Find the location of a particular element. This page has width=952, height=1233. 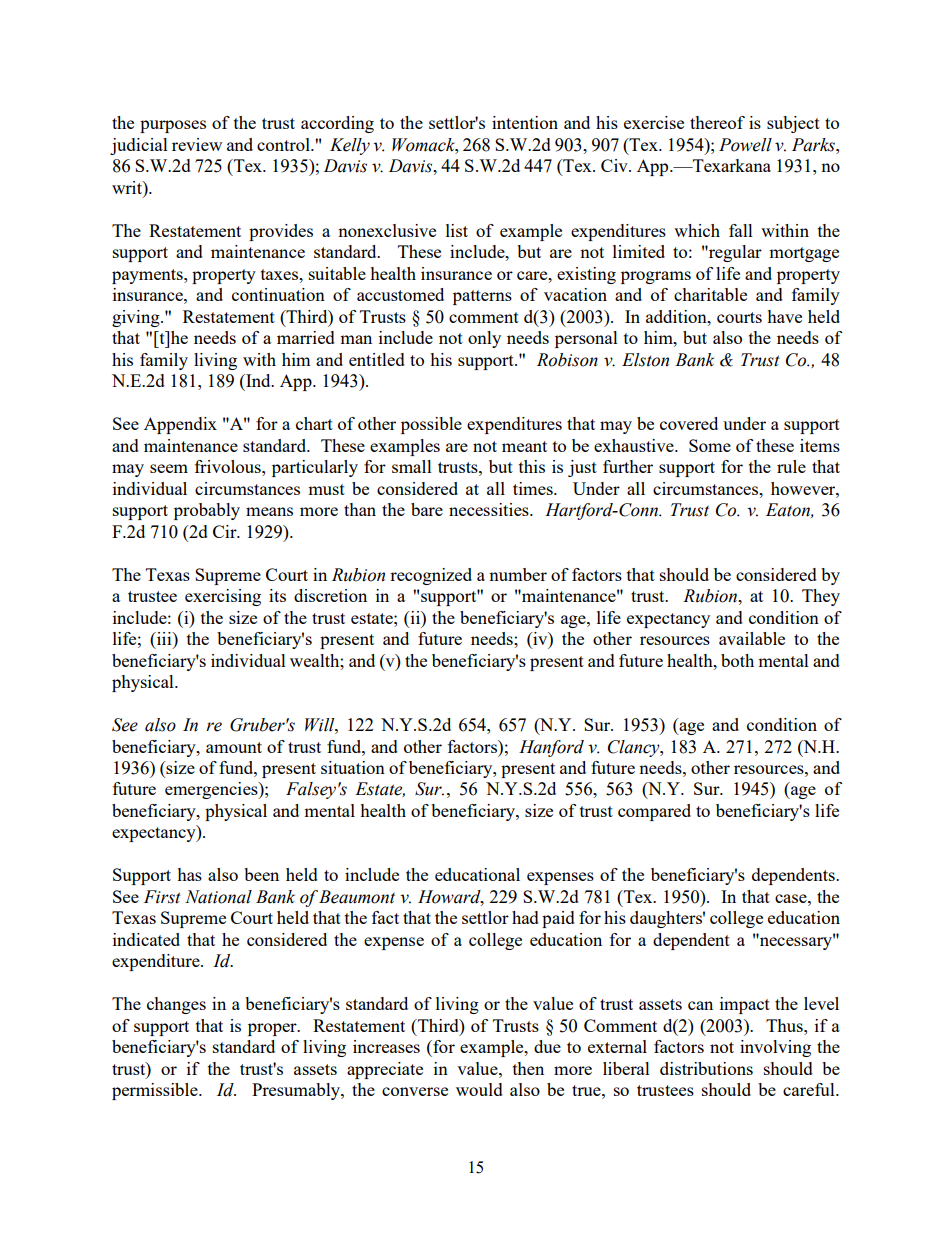

would is located at coordinates (479, 1089).
